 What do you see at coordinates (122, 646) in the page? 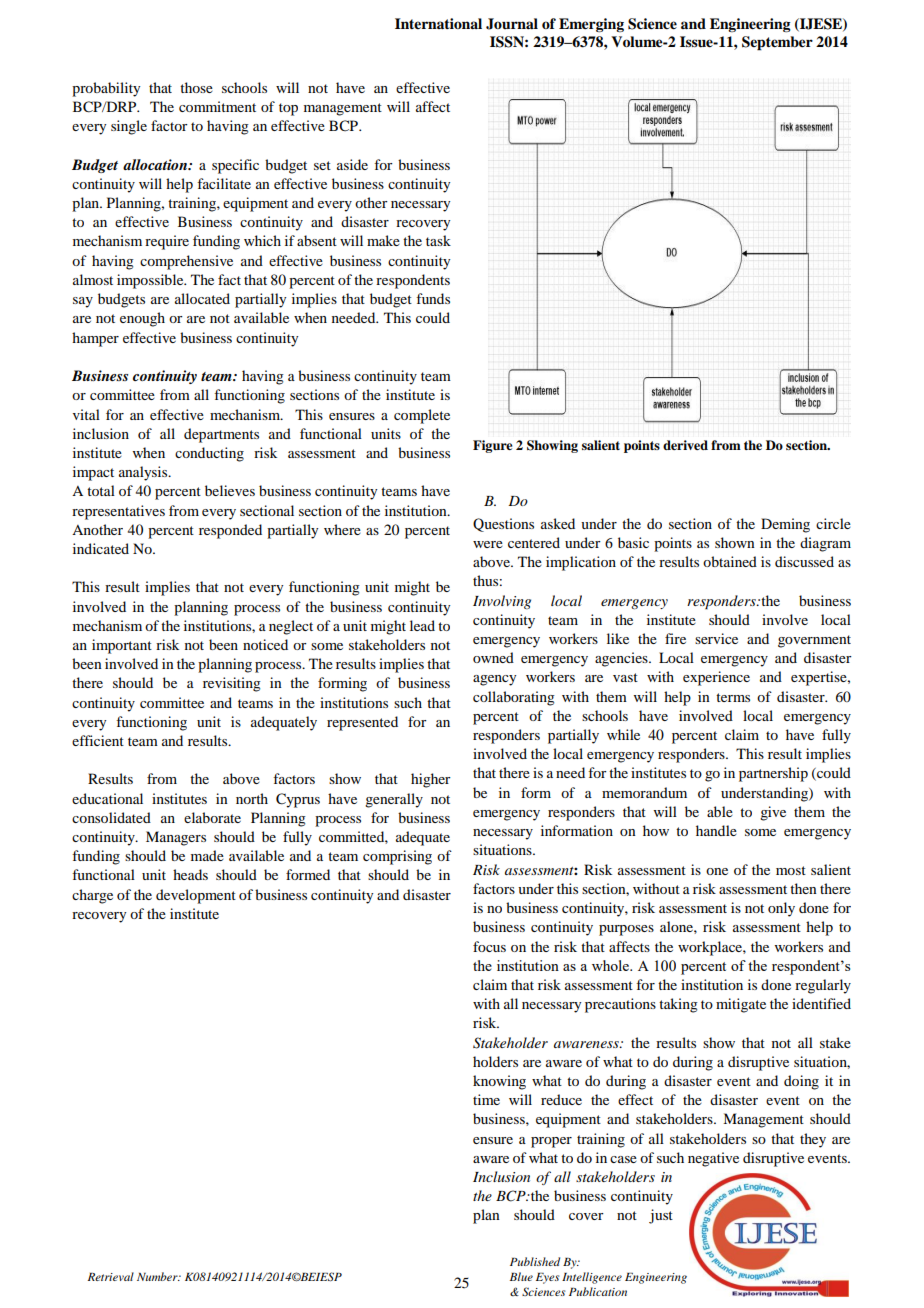
I see `important` at bounding box center [122, 646].
